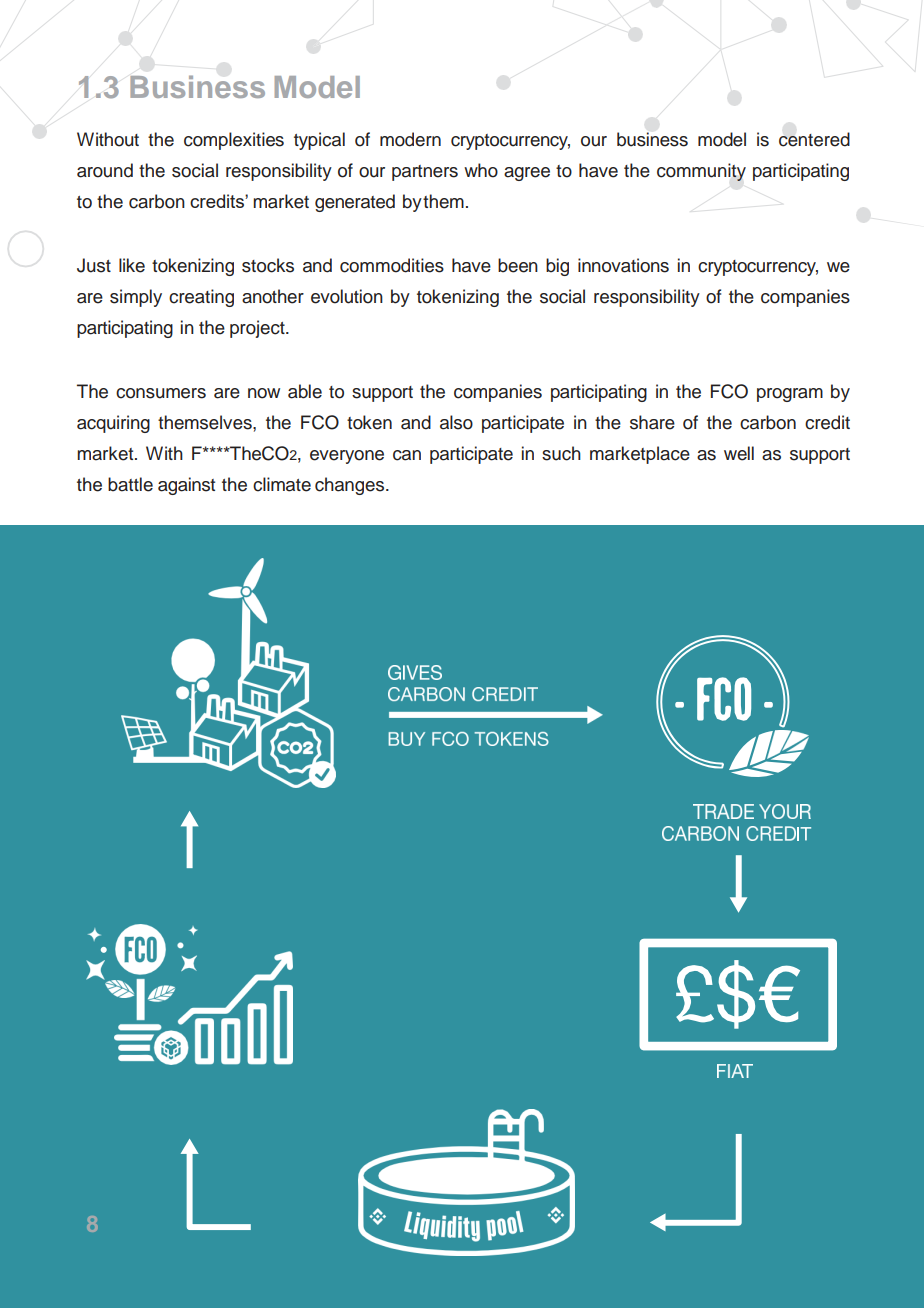 The width and height of the page is (924, 1309). I want to click on against, so click(186, 486).
